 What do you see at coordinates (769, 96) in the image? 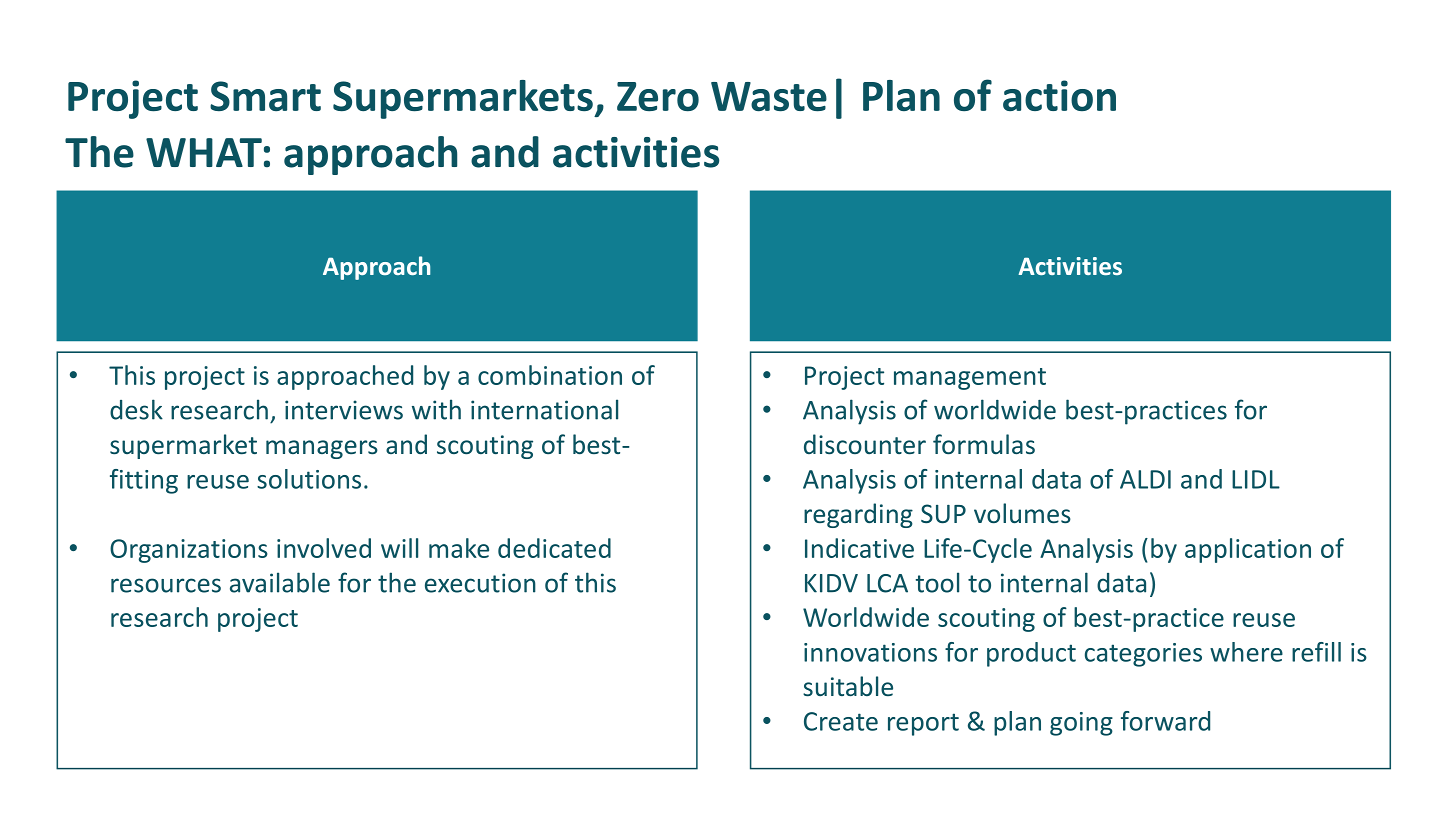
I see `Waste` at bounding box center [769, 96].
